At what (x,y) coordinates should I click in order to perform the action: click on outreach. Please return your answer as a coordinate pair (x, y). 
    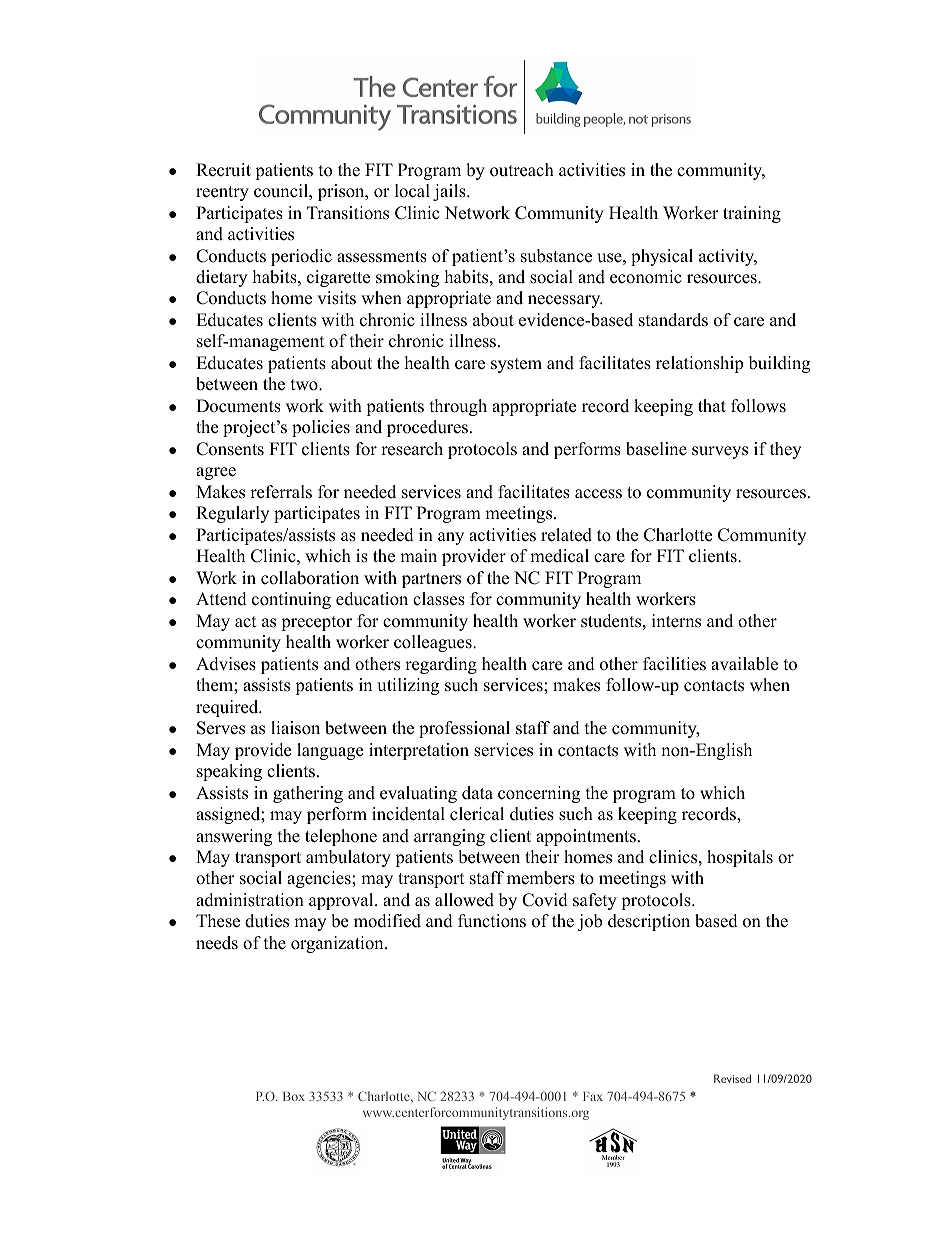
    Looking at the image, I should click on (522, 170).
